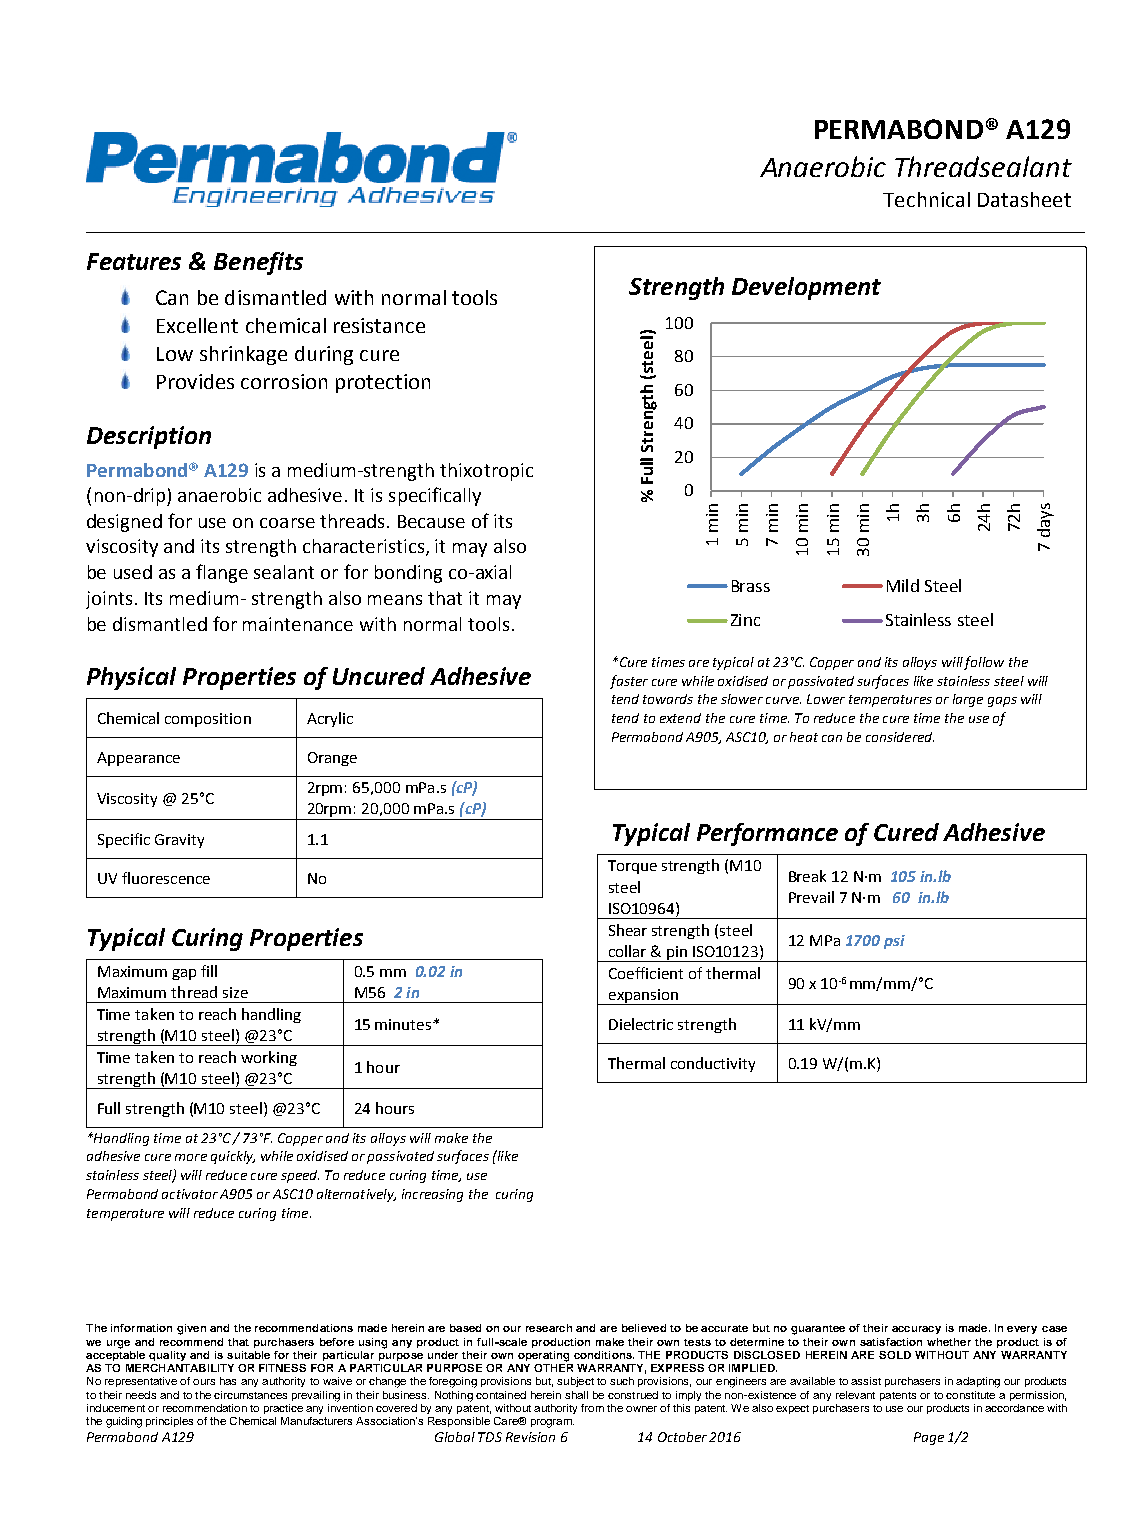 The height and width of the document is (1514, 1139). I want to click on size, so click(235, 992).
